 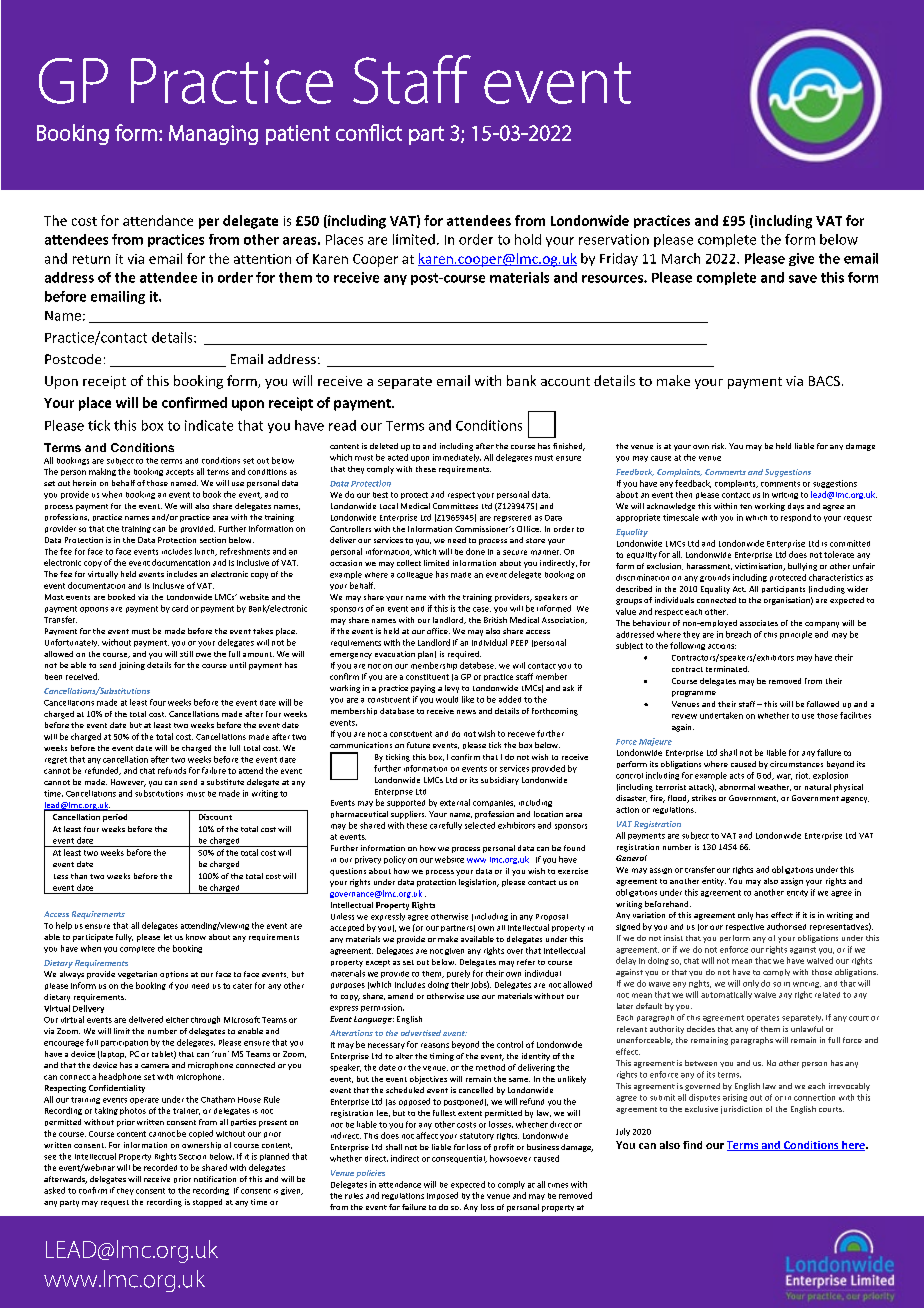 What do you see at coordinates (369, 132) in the document?
I see `conflict` at bounding box center [369, 132].
